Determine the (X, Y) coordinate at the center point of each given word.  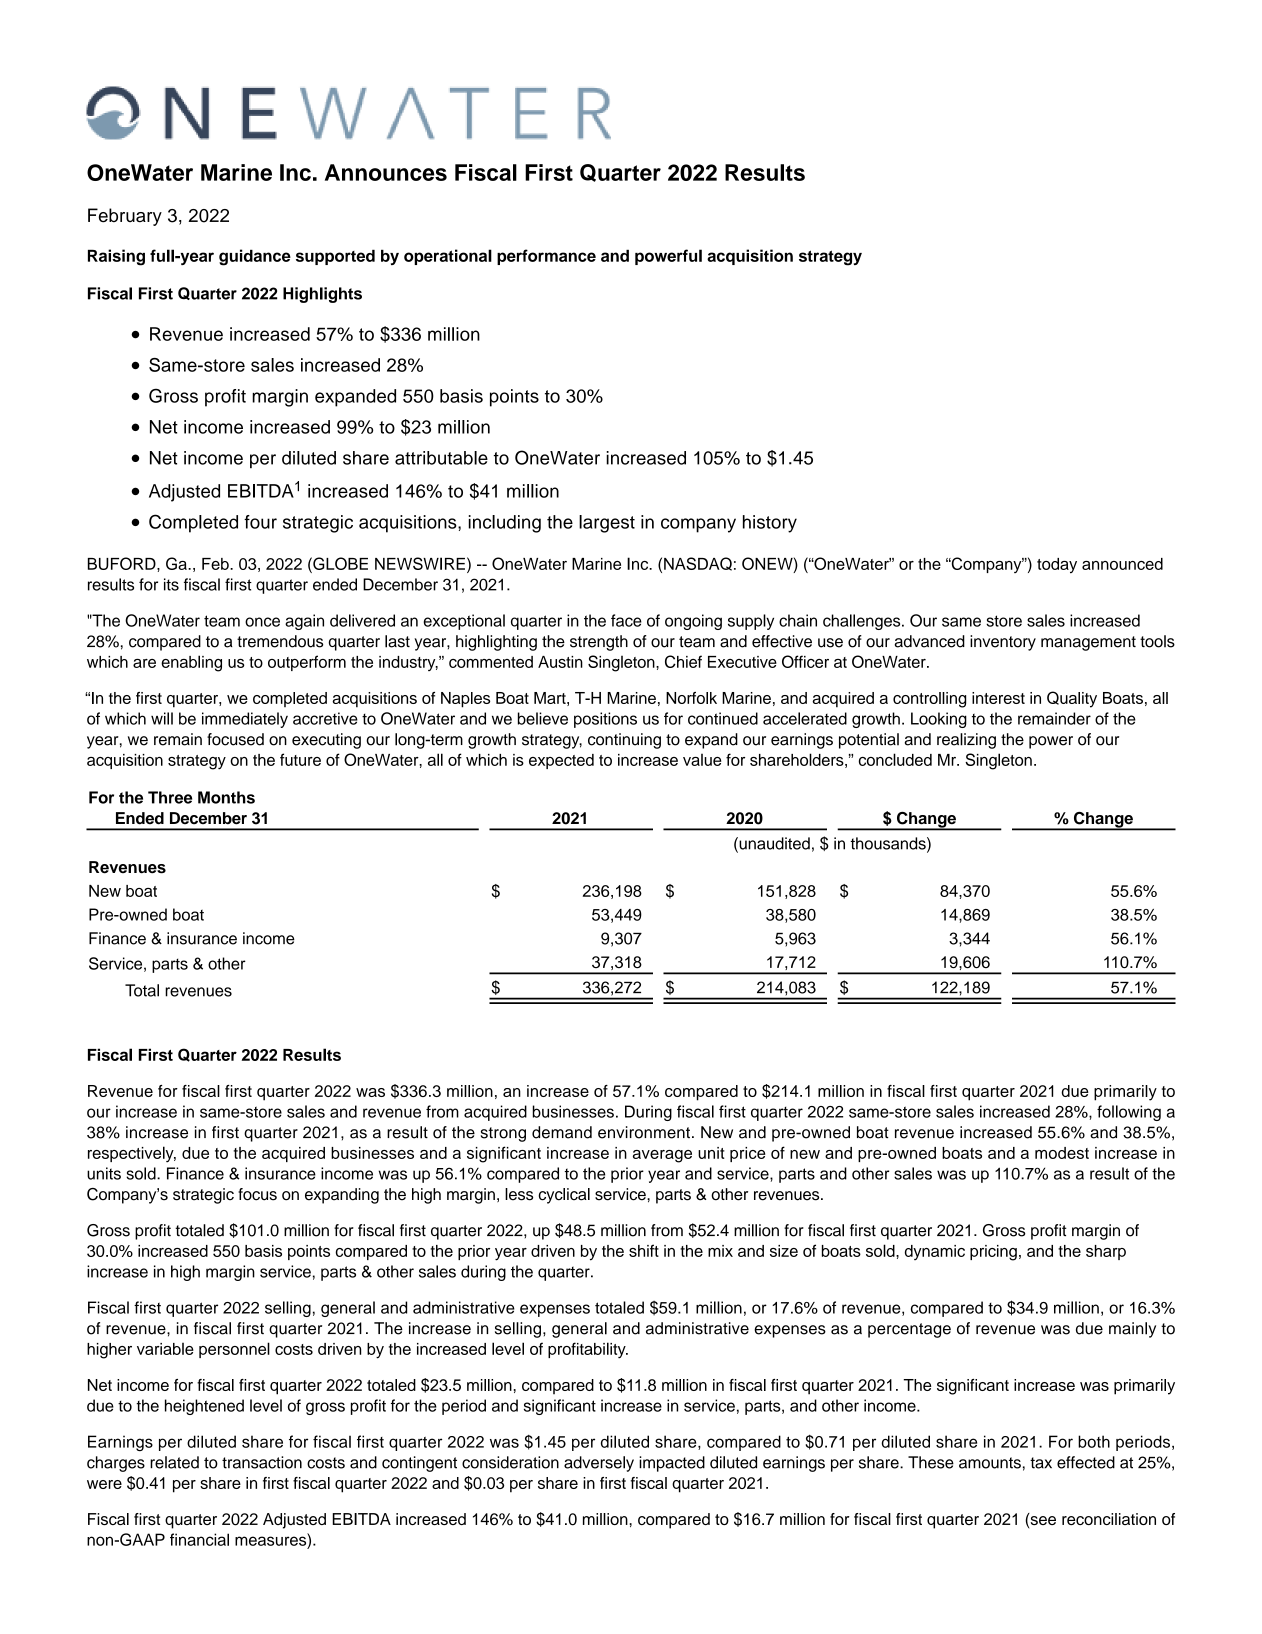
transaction (262, 1462)
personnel (234, 1350)
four (260, 522)
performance (546, 257)
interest (998, 698)
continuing (624, 741)
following (1129, 1113)
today (1057, 566)
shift (644, 1250)
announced (1122, 564)
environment (644, 1132)
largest (607, 524)
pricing (993, 1253)
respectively (132, 1154)
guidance (255, 257)
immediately (245, 720)
